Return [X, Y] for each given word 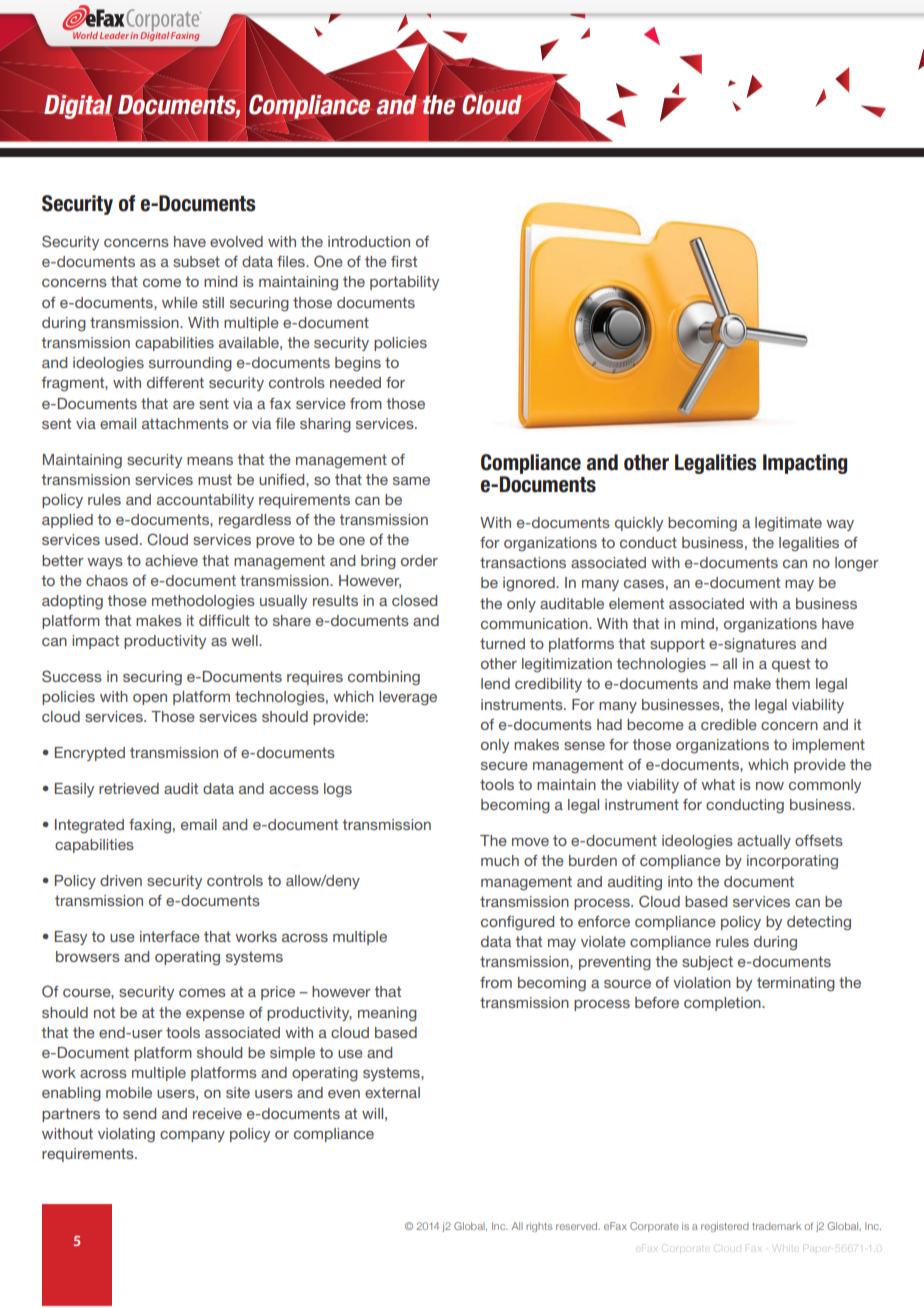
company [192, 1136]
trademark [776, 1226]
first [404, 261]
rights [539, 1227]
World [85, 35]
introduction [369, 241]
